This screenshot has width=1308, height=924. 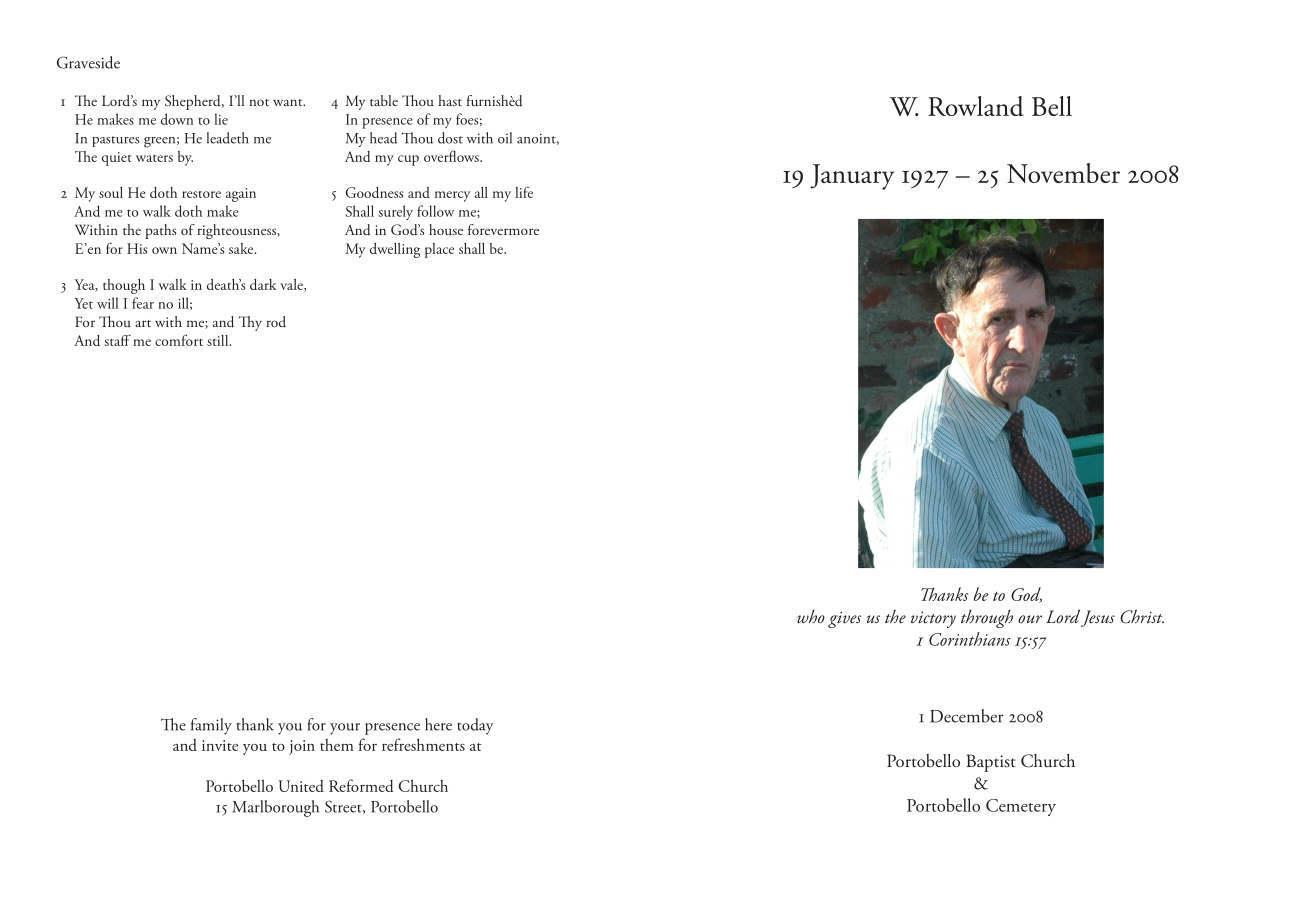 I want to click on Cemetery, so click(x=1021, y=807).
